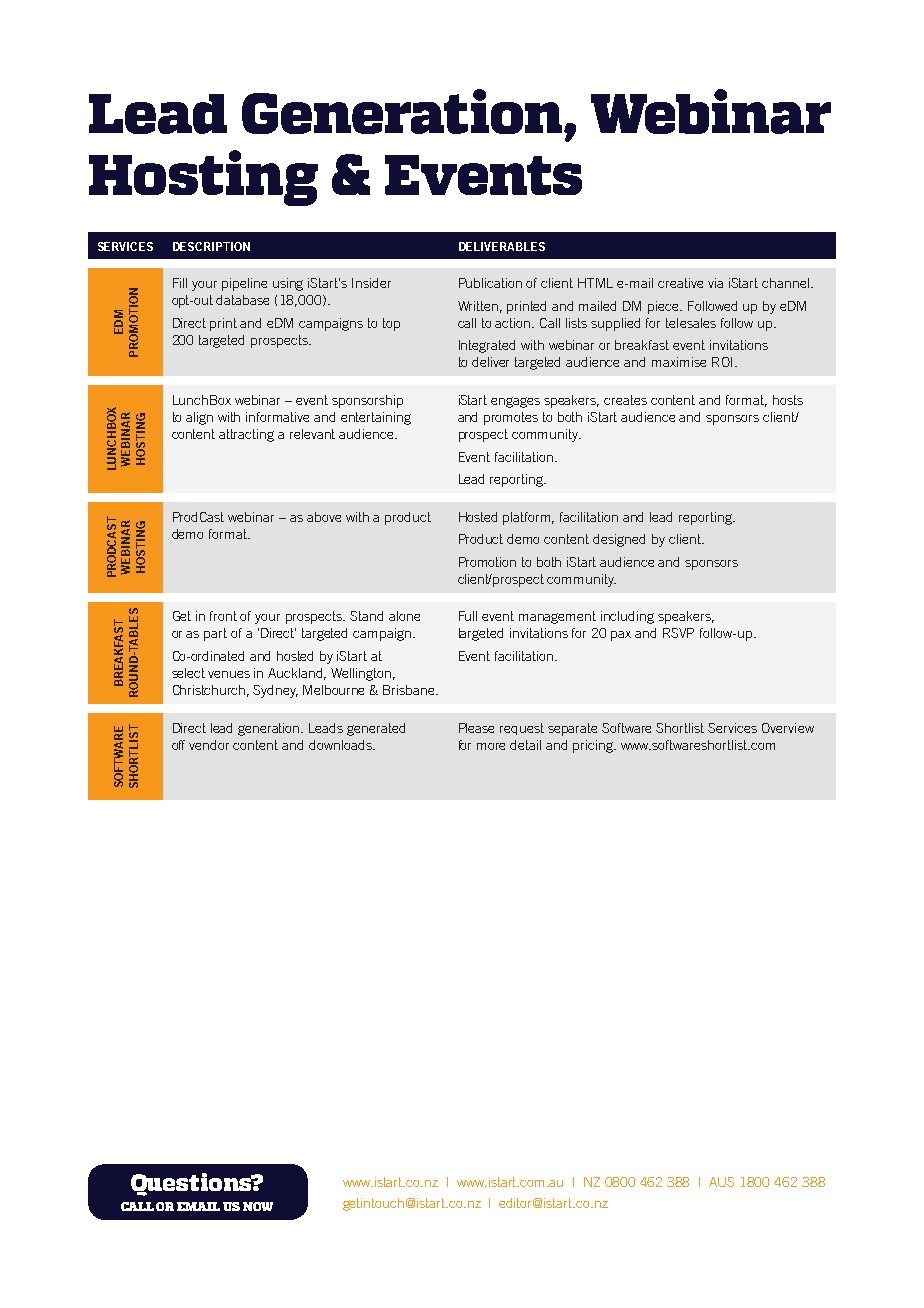  What do you see at coordinates (788, 728) in the screenshot?
I see `Overview` at bounding box center [788, 728].
